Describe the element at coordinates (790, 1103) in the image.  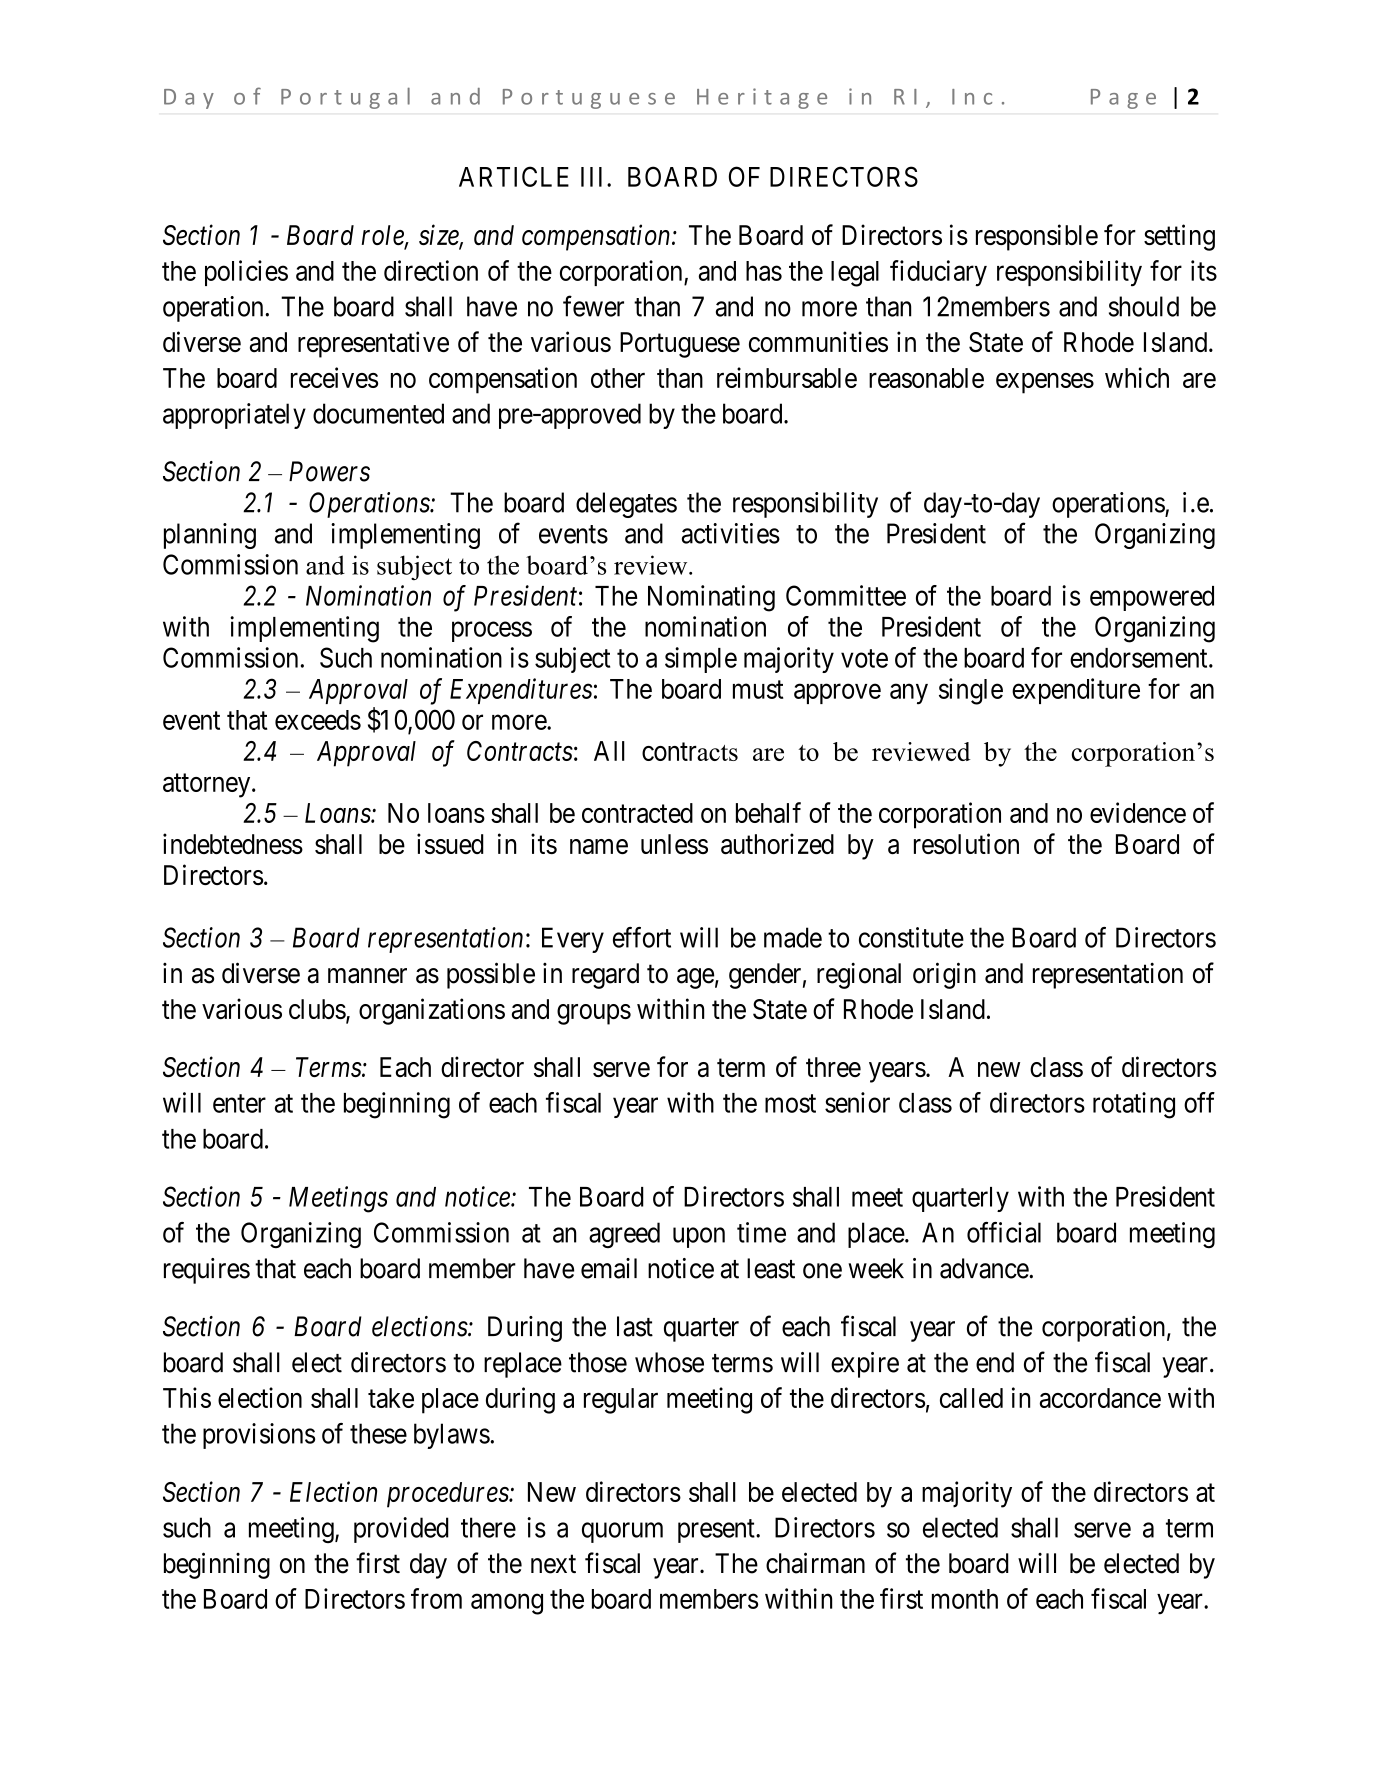
I see `most` at that location.
